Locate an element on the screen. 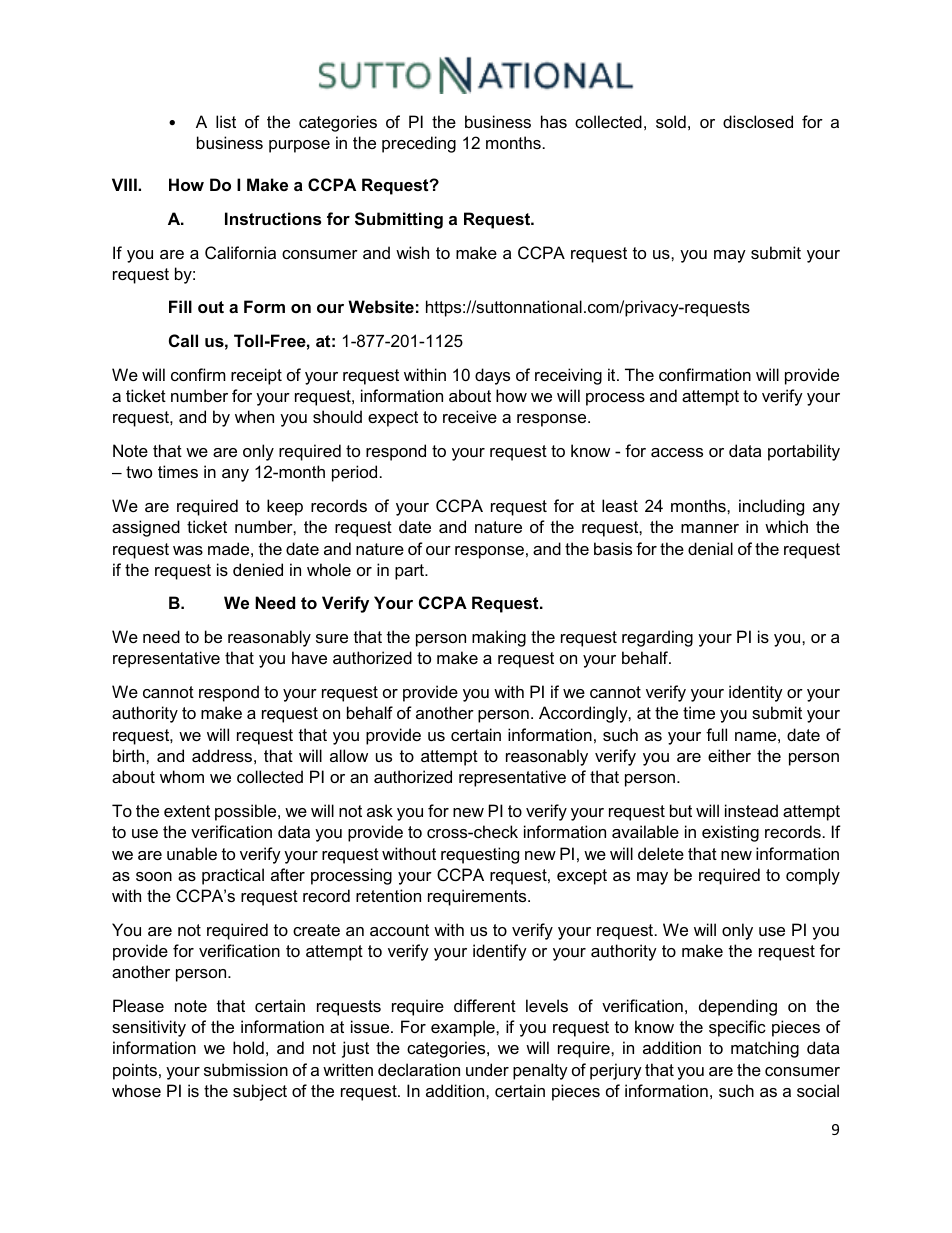 The width and height of the screenshot is (952, 1233). unable is located at coordinates (192, 853).
